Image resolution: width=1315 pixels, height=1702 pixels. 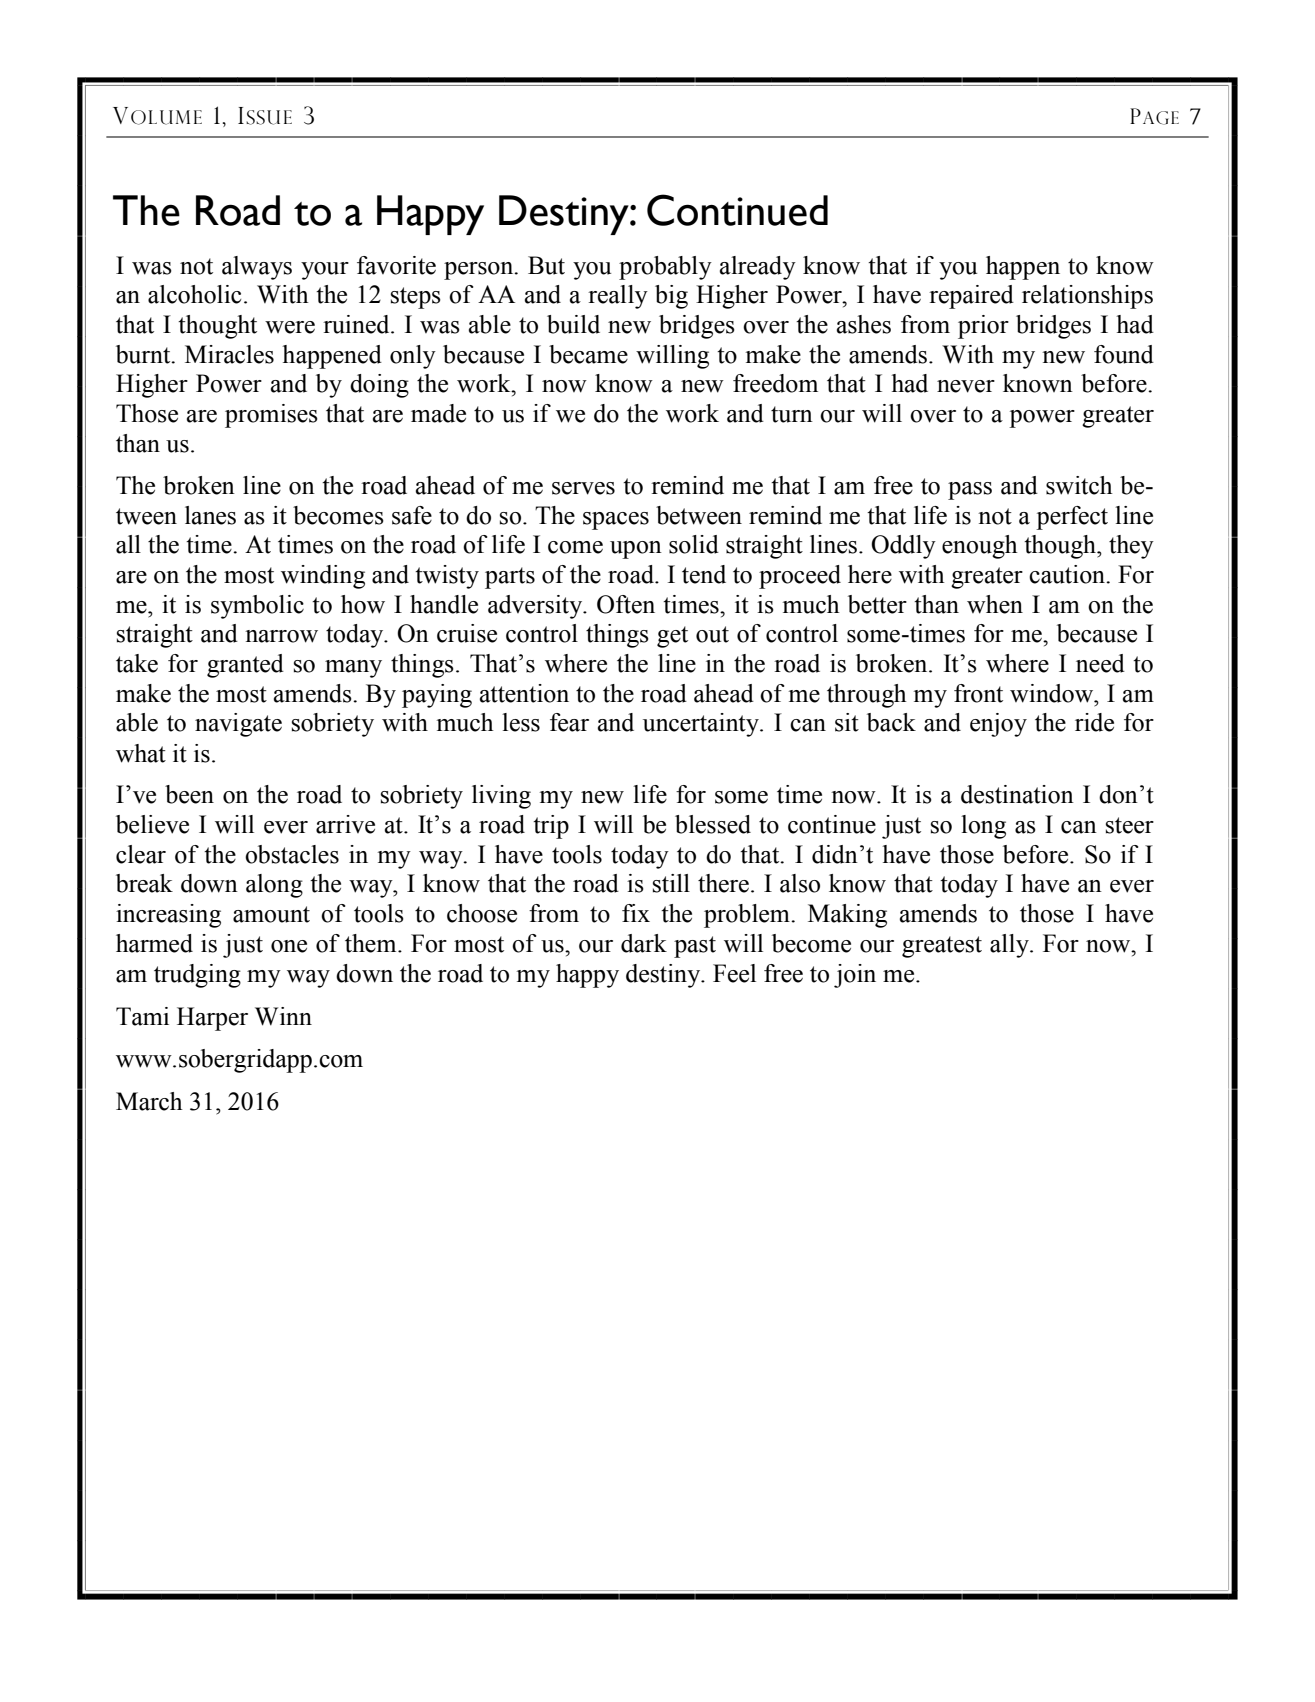 I want to click on Feel, so click(x=734, y=973).
